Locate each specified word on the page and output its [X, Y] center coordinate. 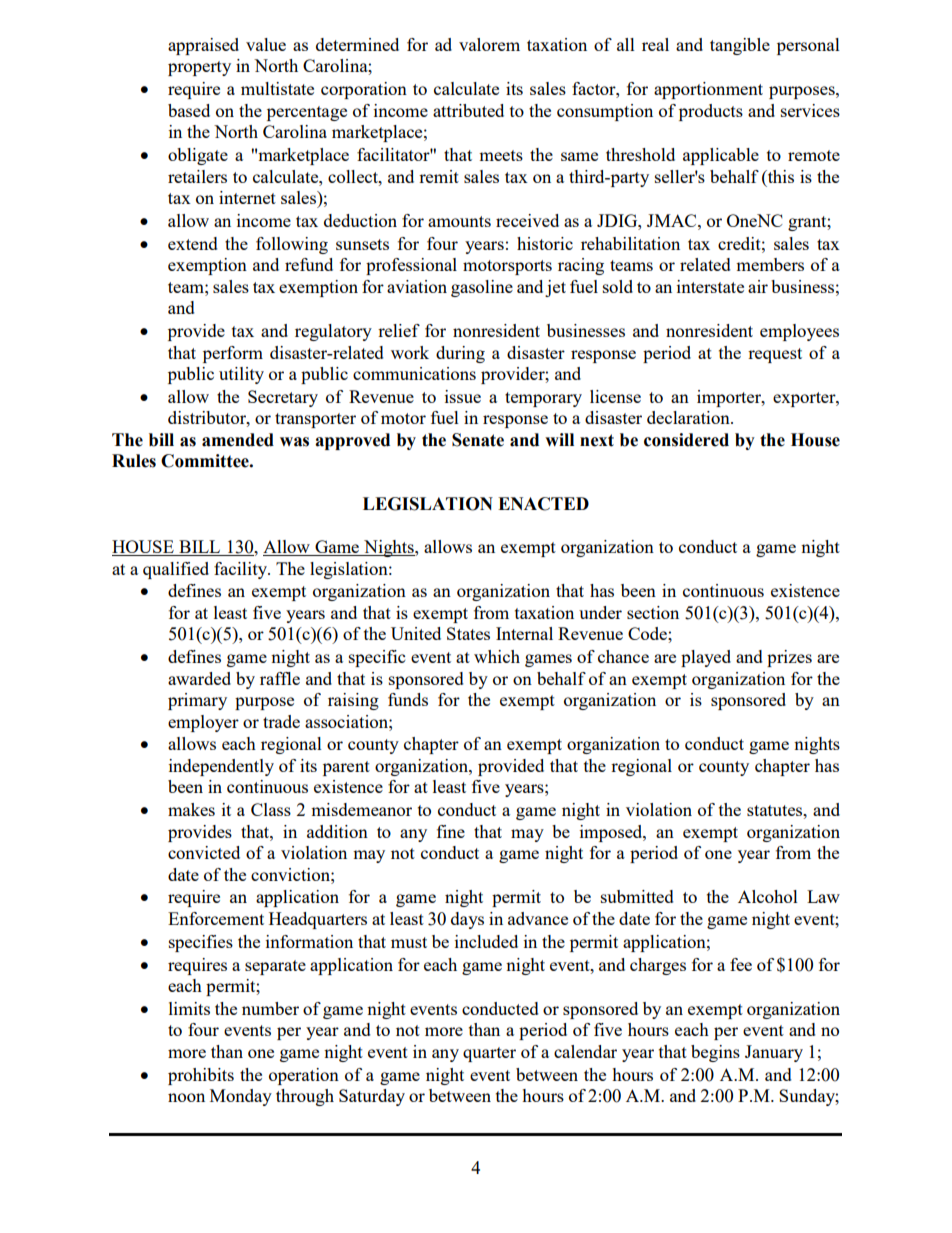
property [199, 68]
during [460, 354]
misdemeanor [361, 809]
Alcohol [768, 896]
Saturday [372, 1097]
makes [191, 809]
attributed [468, 110]
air [758, 286]
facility [241, 570]
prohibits [201, 1076]
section [653, 612]
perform [233, 354]
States [468, 633]
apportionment [708, 90]
